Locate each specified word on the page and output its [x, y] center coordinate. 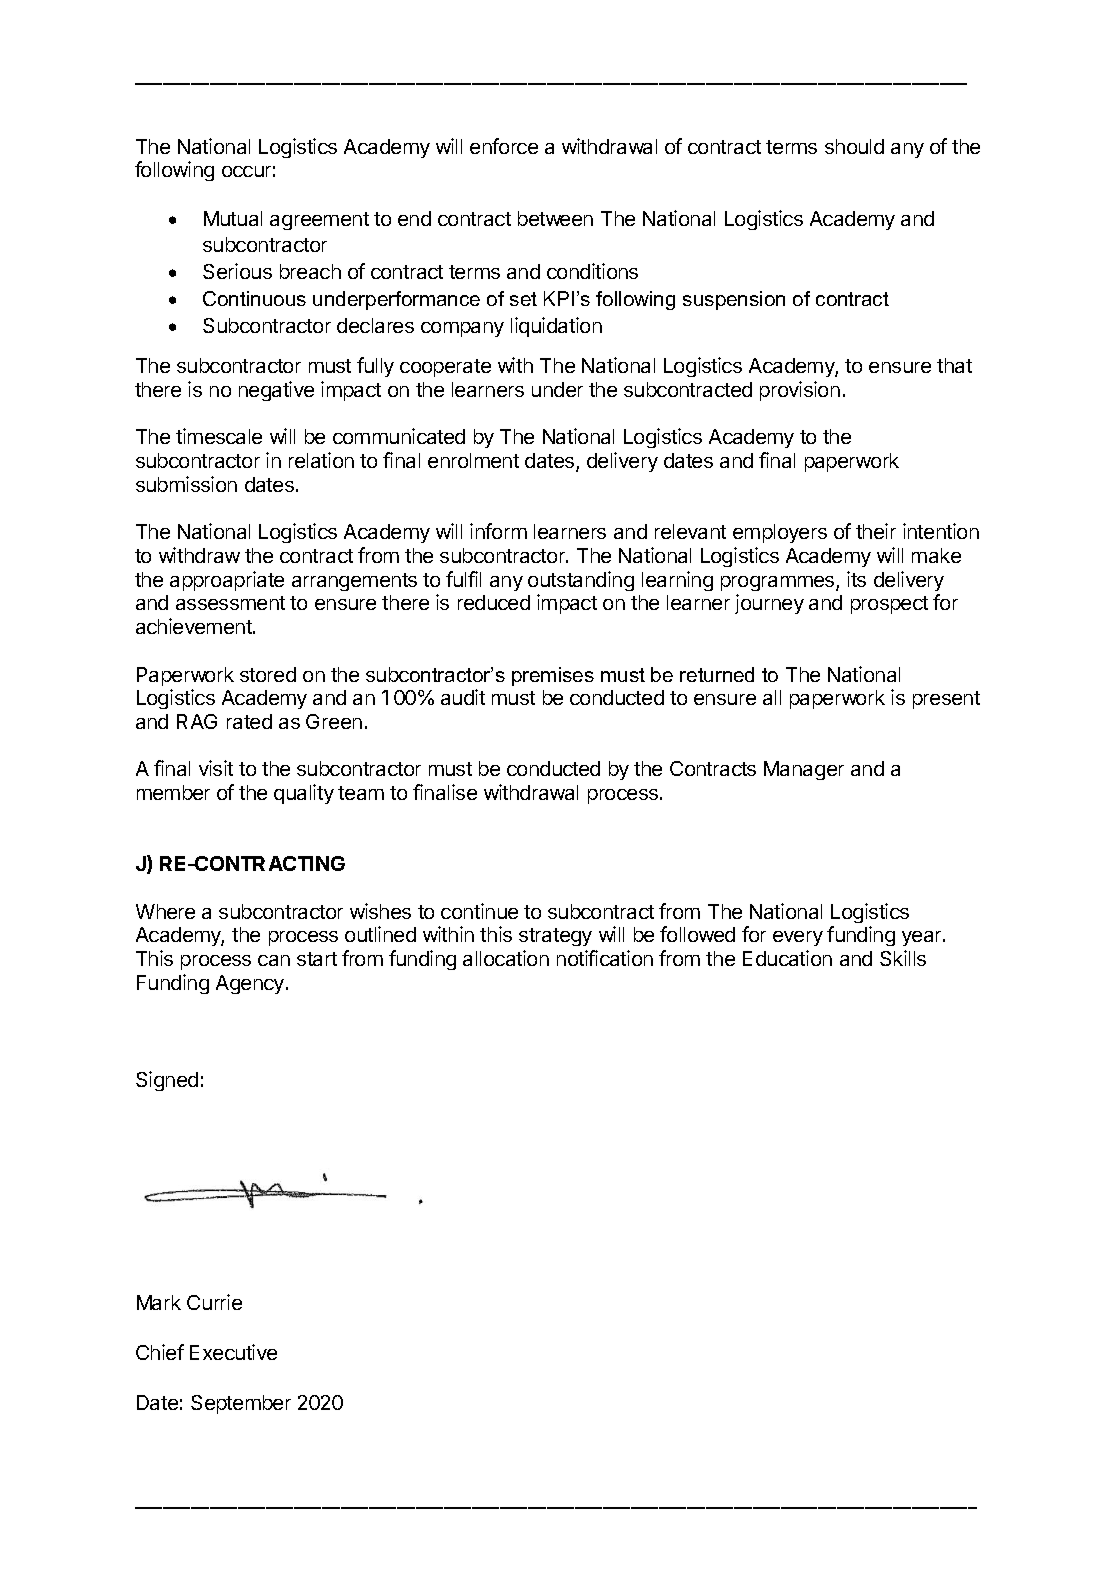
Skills [903, 958]
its [856, 579]
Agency [251, 984]
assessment [230, 603]
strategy [555, 937]
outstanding [581, 581]
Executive [233, 1352]
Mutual [233, 218]
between [555, 218]
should [854, 146]
